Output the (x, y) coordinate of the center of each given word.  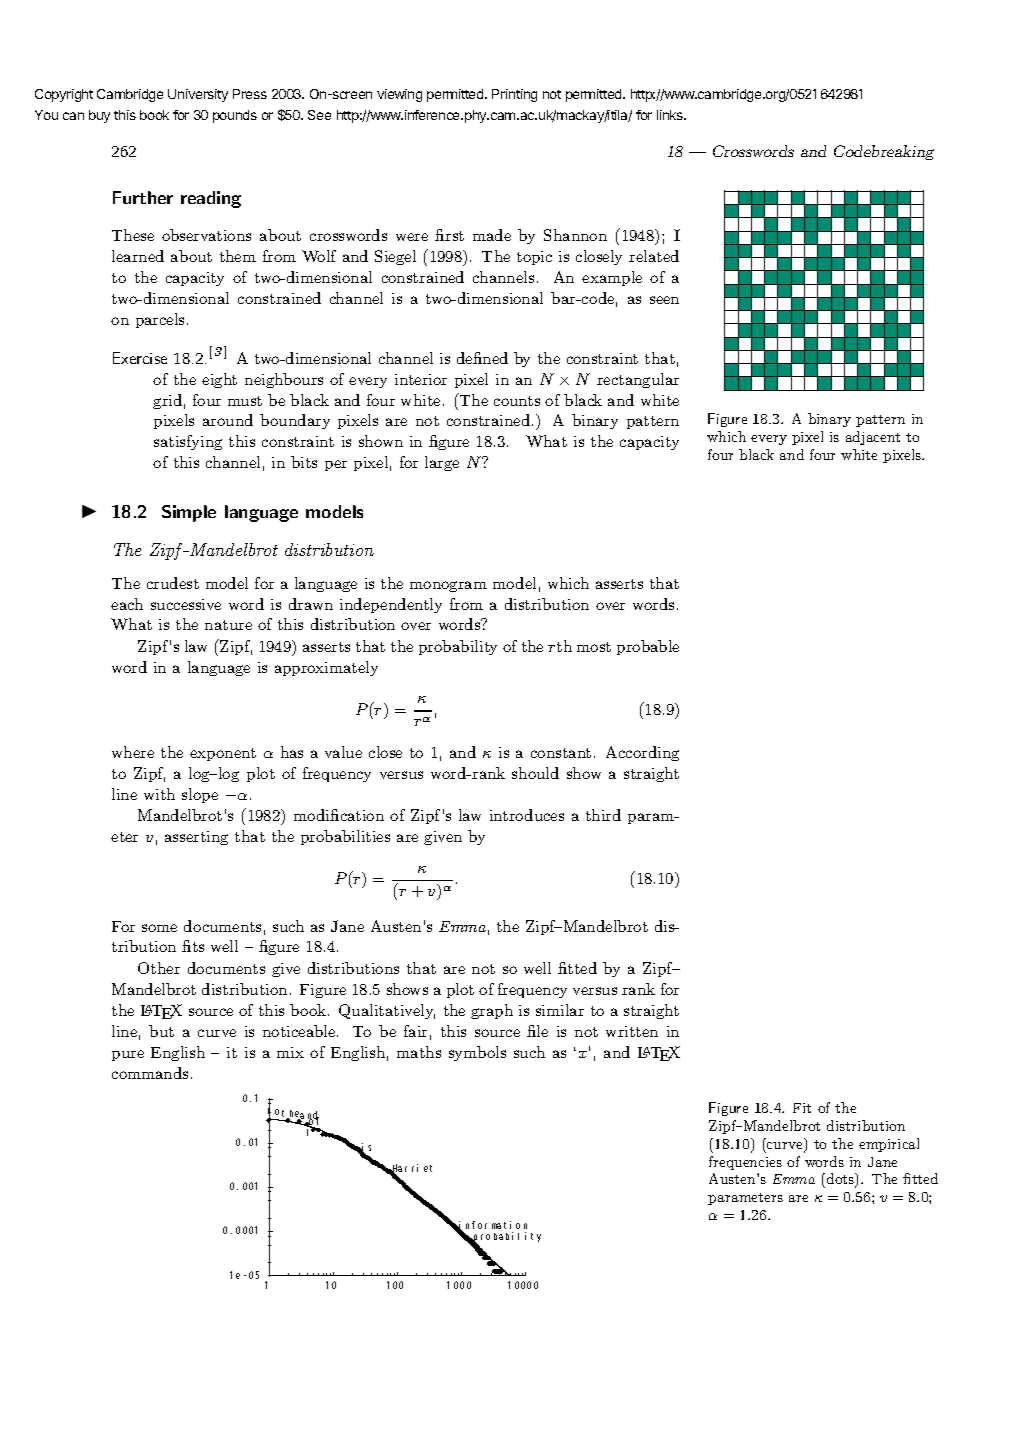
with (159, 794)
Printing (514, 95)
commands (150, 1073)
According (642, 753)
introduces (527, 815)
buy (99, 116)
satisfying (188, 442)
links (671, 115)
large (442, 463)
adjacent (873, 438)
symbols (477, 1053)
